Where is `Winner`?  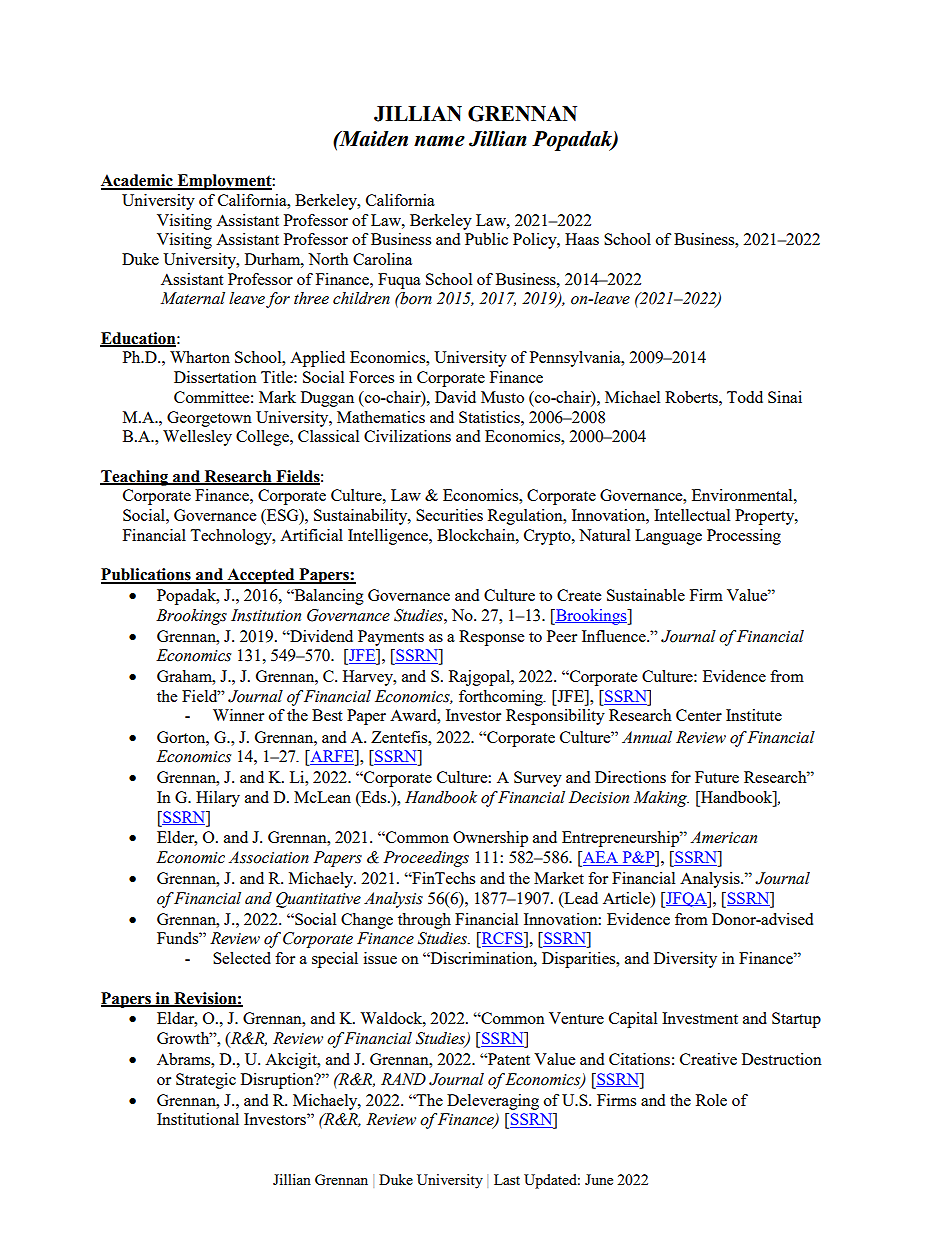 Winner is located at coordinates (238, 715).
